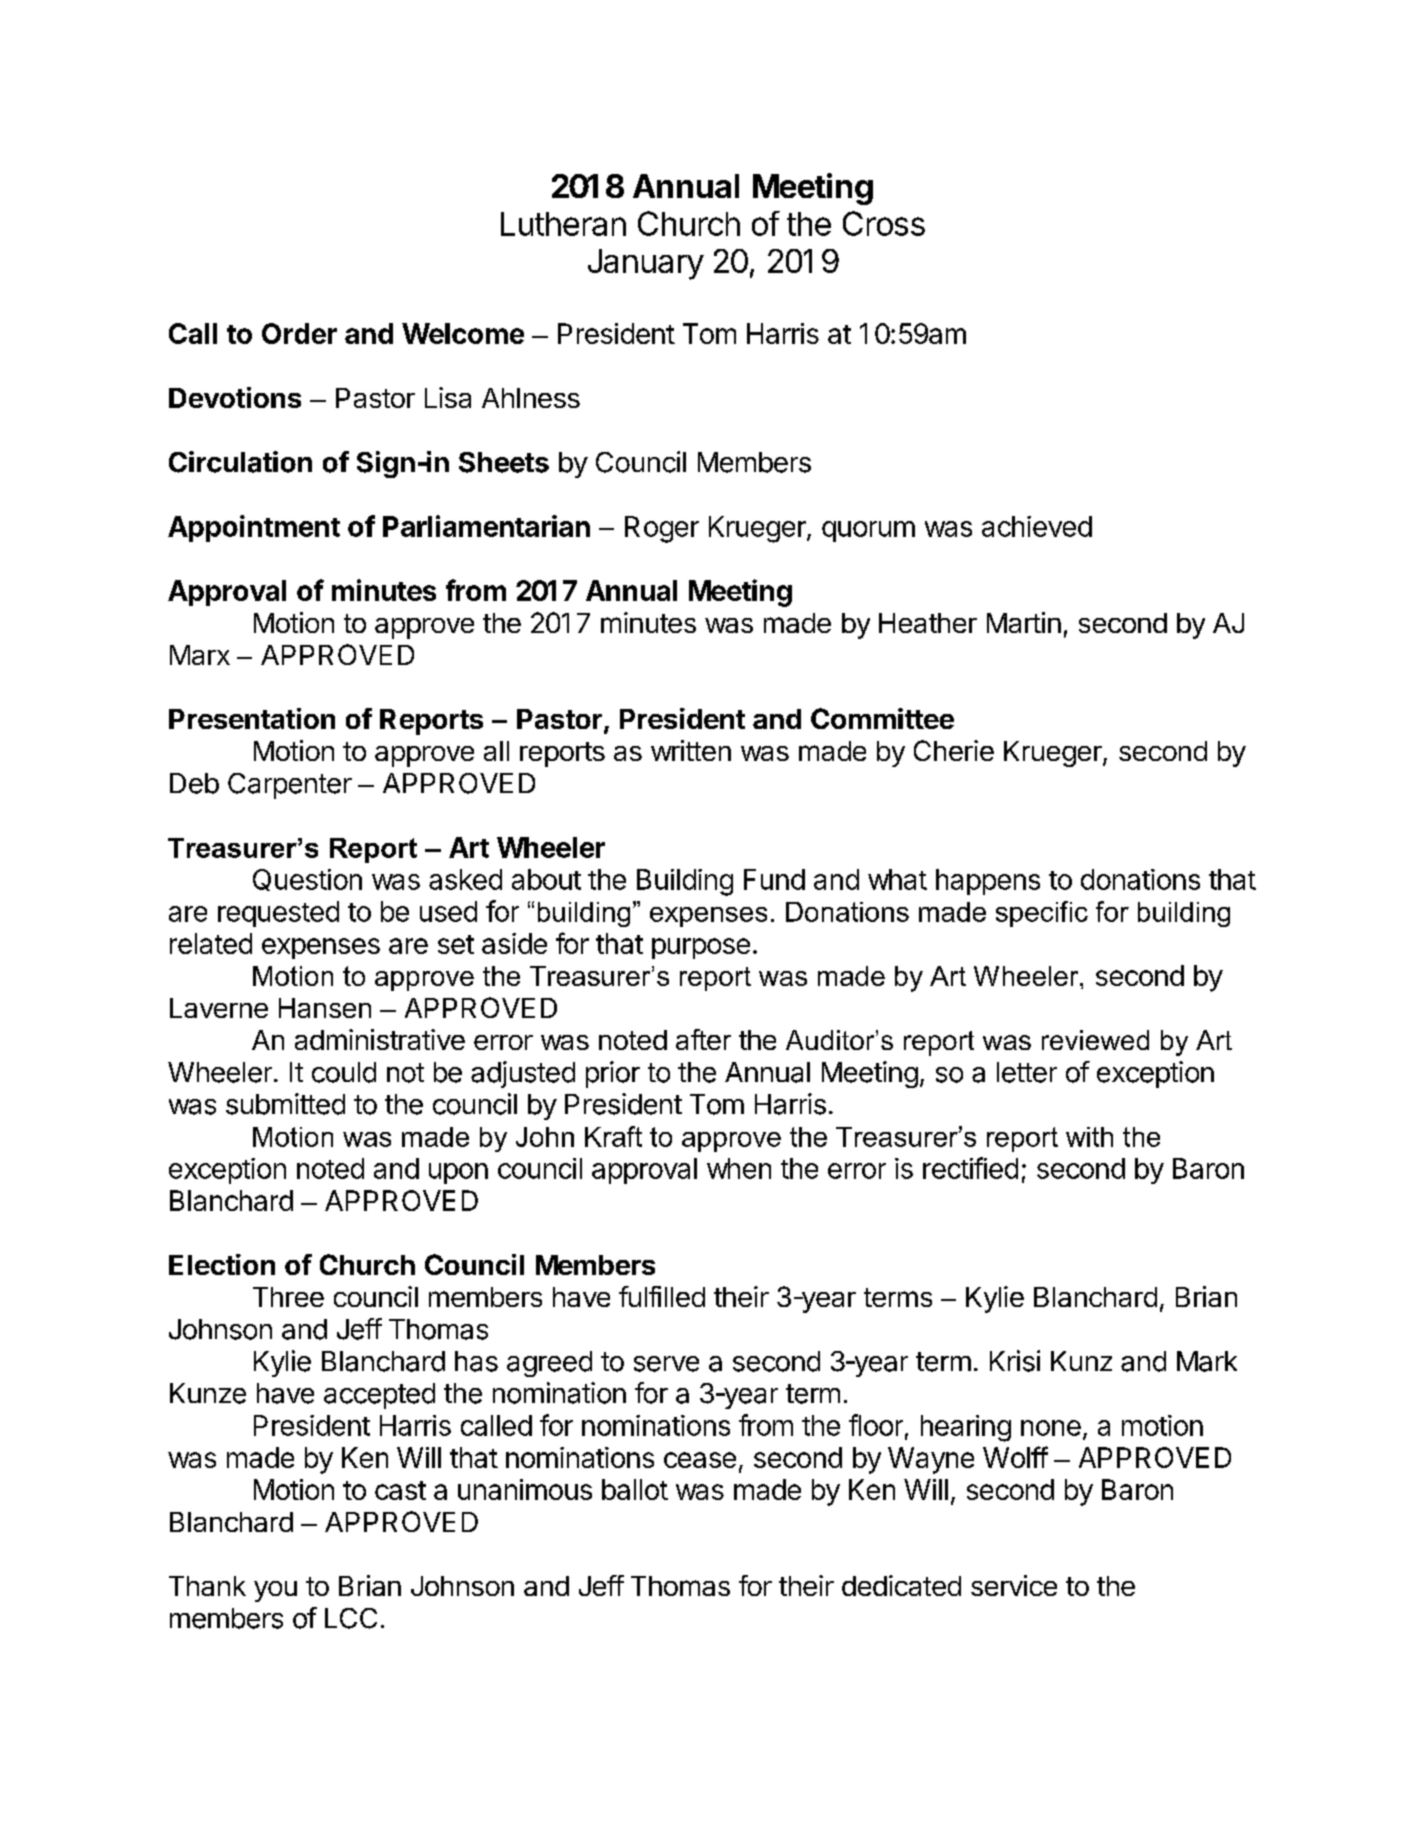 The height and width of the page is (1843, 1424). I want to click on requested, so click(278, 914).
